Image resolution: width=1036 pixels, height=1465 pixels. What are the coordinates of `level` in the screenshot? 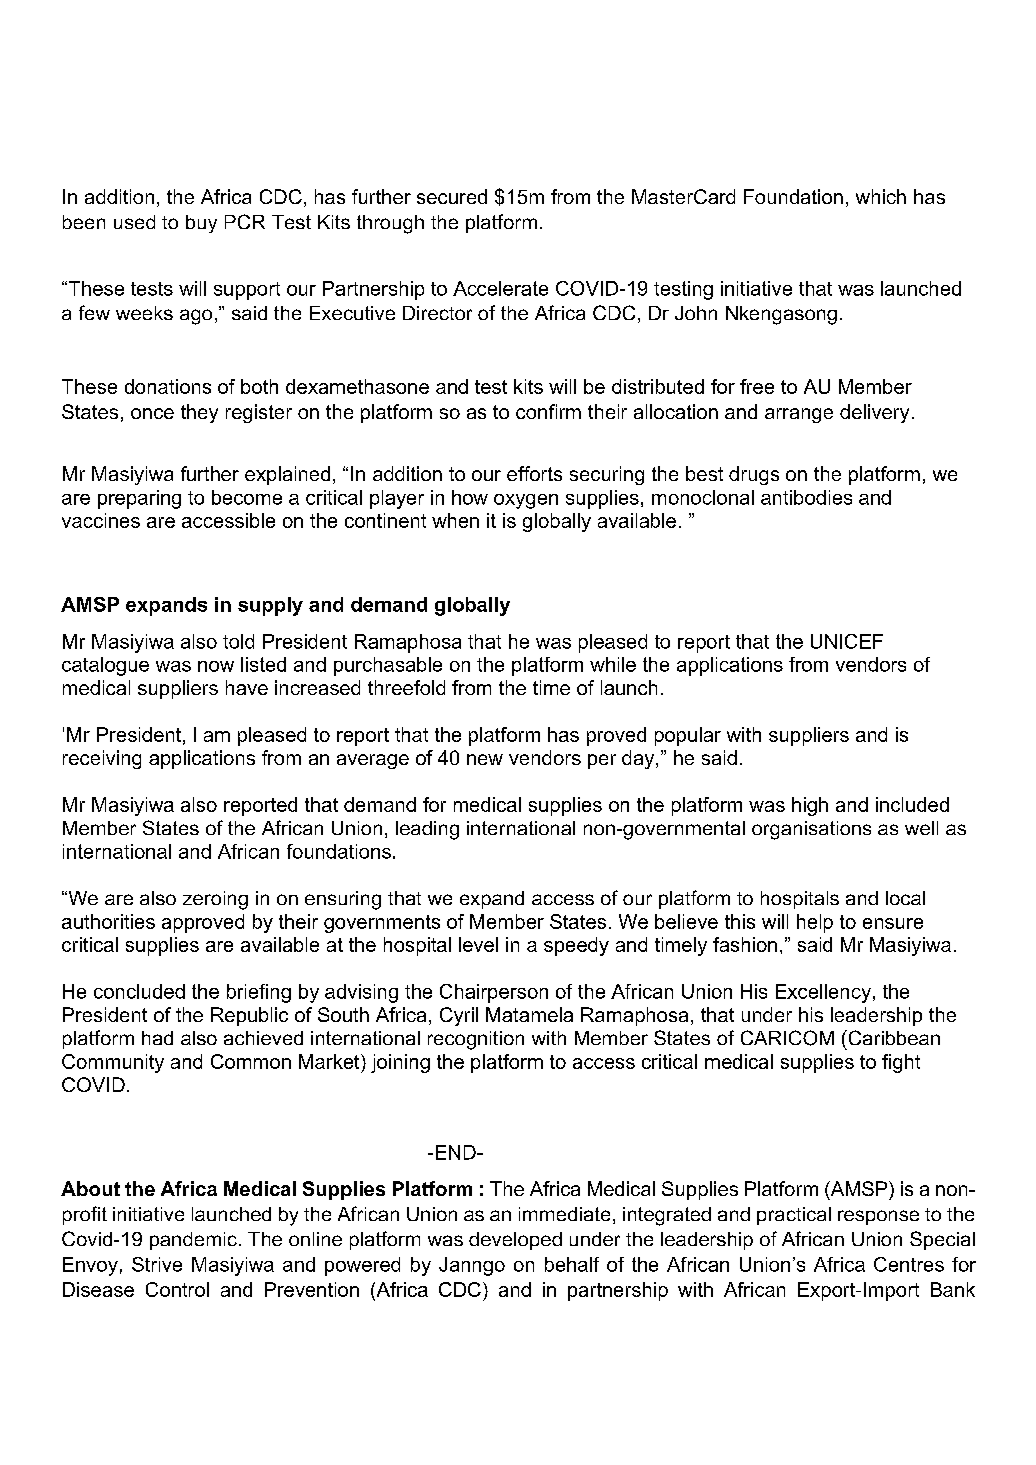 It's located at (478, 944).
